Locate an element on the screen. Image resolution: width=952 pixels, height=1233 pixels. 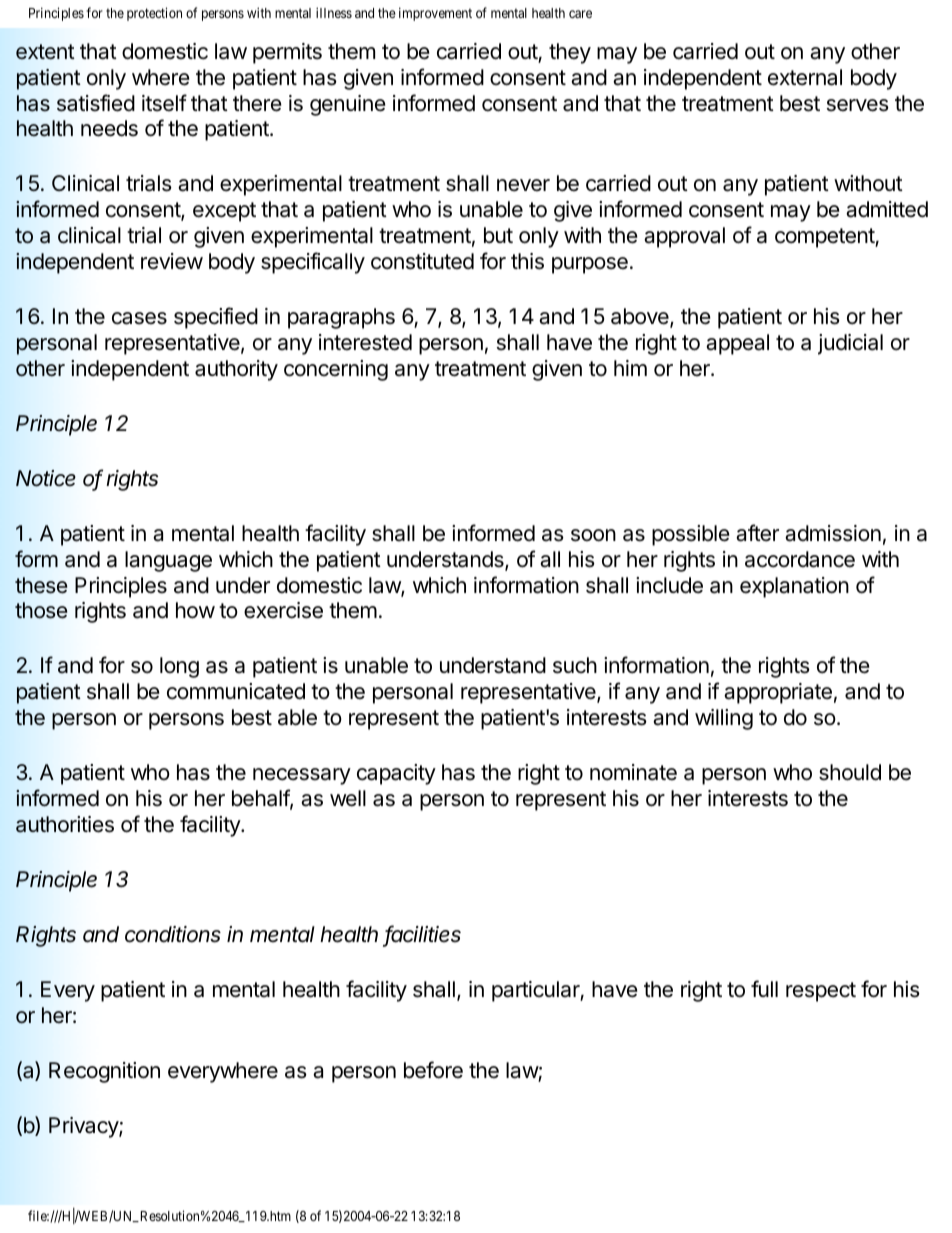
improvement is located at coordinates (435, 14).
